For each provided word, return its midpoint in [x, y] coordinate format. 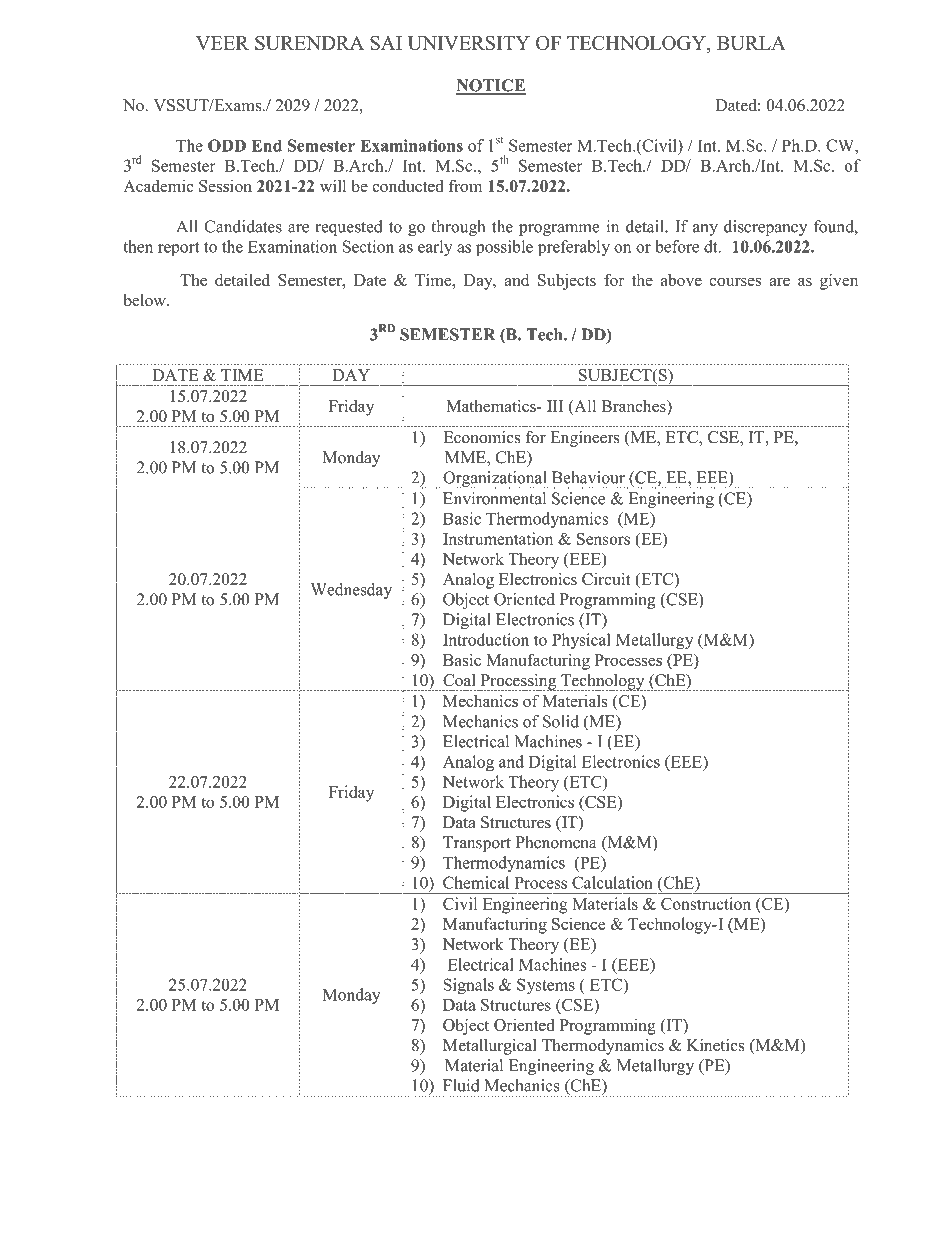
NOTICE [491, 86]
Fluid [461, 1085]
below [145, 300]
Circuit [606, 578]
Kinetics [715, 1045]
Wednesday [351, 591]
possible [504, 248]
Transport [477, 844]
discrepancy [765, 228]
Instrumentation [498, 538]
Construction [706, 903]
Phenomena [556, 842]
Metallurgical [490, 1047]
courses [735, 282]
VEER [222, 43]
